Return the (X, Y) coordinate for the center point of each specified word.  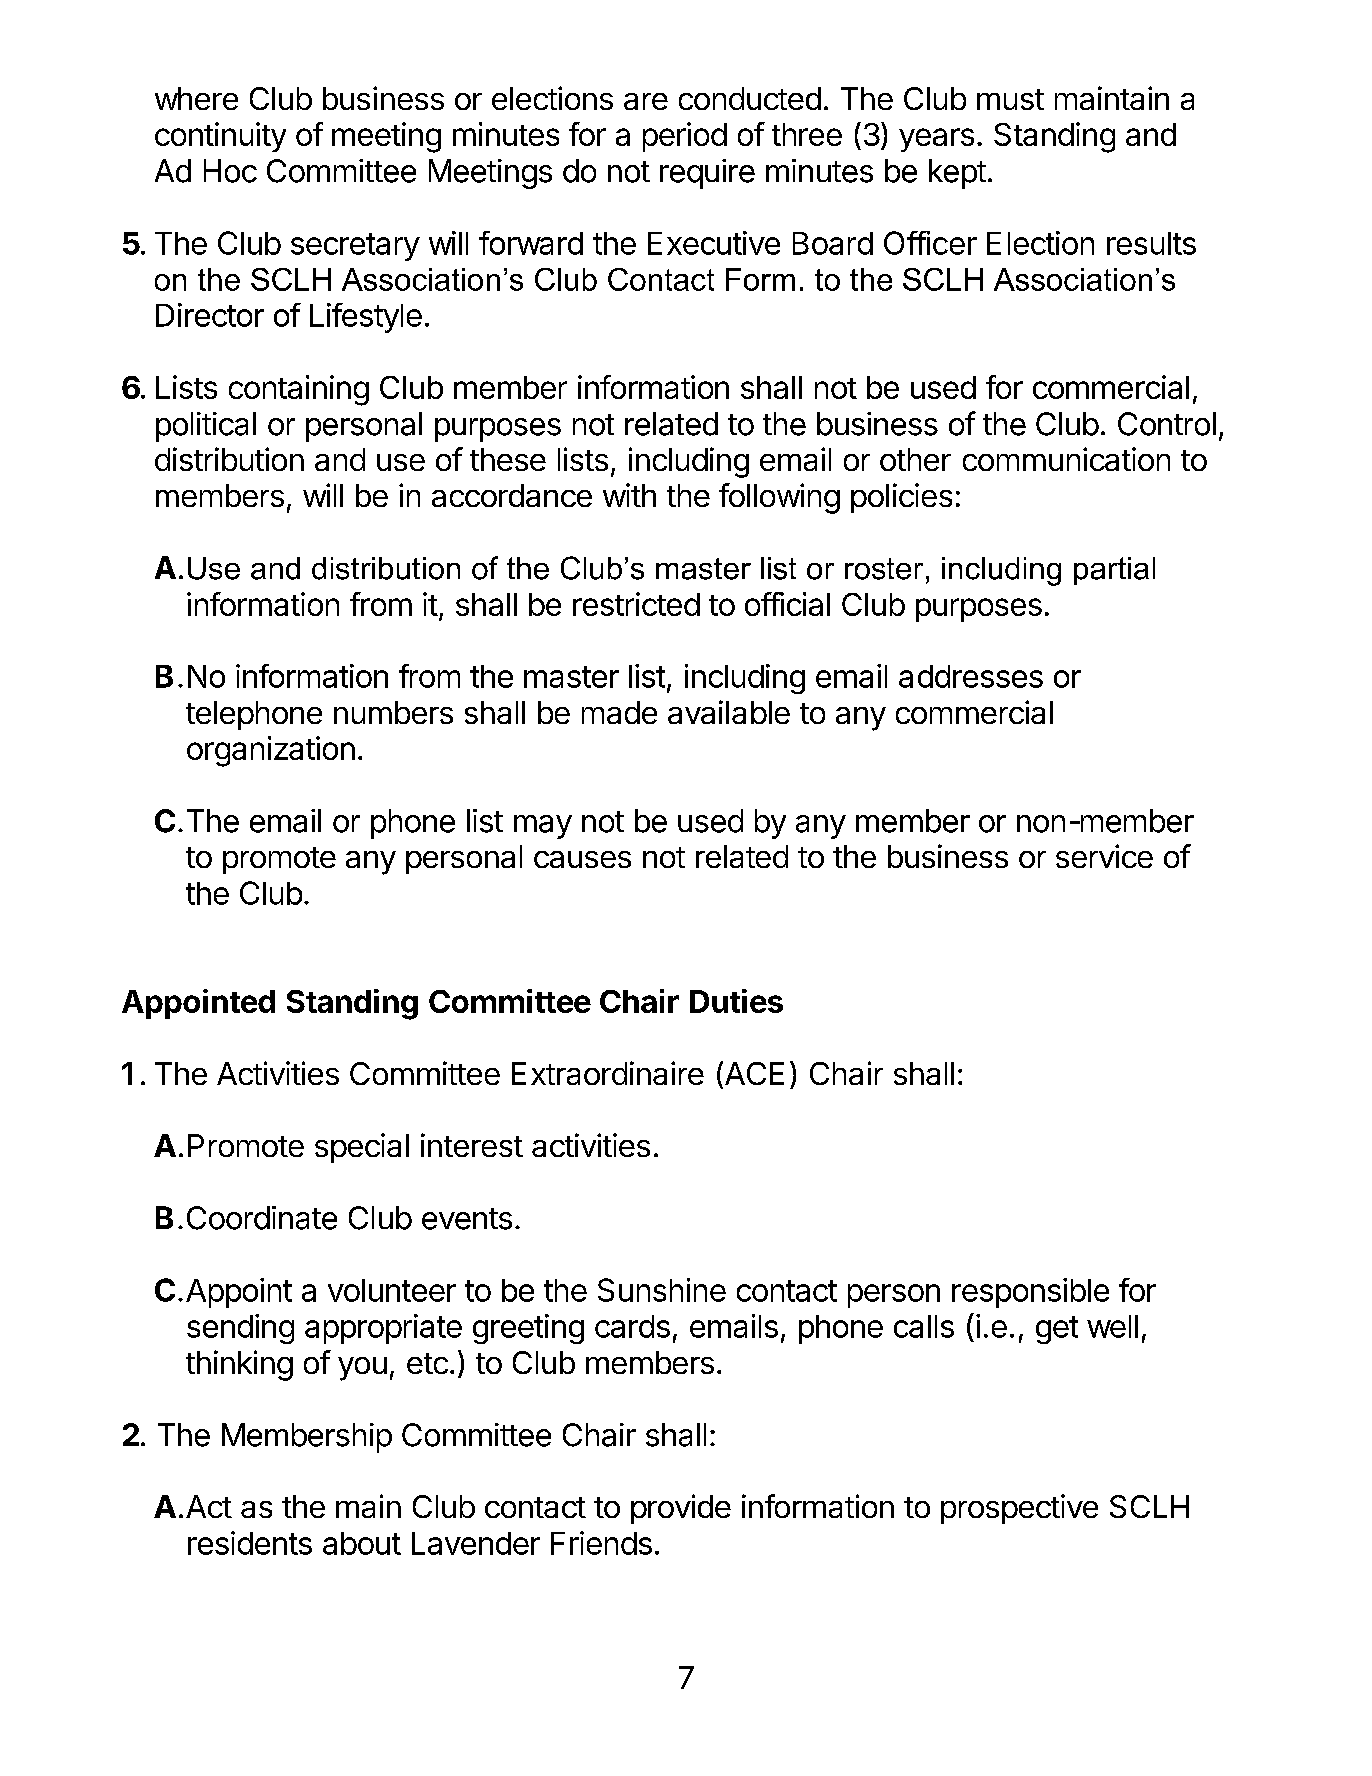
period (685, 137)
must (1010, 99)
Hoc (230, 171)
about (362, 1543)
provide (681, 1509)
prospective (1019, 1509)
